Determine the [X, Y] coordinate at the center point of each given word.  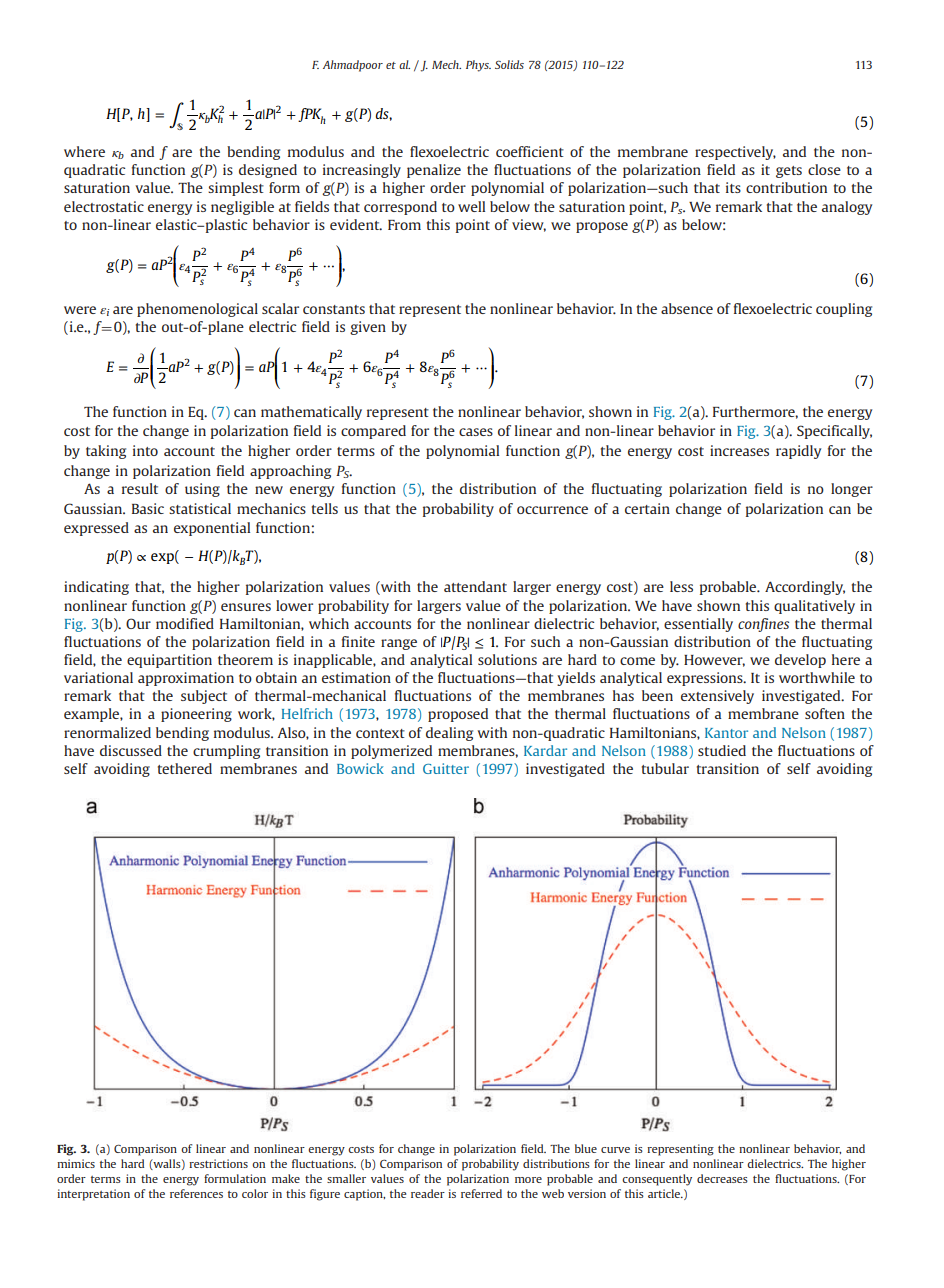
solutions [507, 659]
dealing [449, 734]
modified [185, 623]
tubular [665, 768]
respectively [735, 153]
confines [763, 625]
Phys [478, 66]
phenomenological [197, 310]
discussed [131, 750]
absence [687, 308]
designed [268, 171]
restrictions [218, 1163]
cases [476, 432]
